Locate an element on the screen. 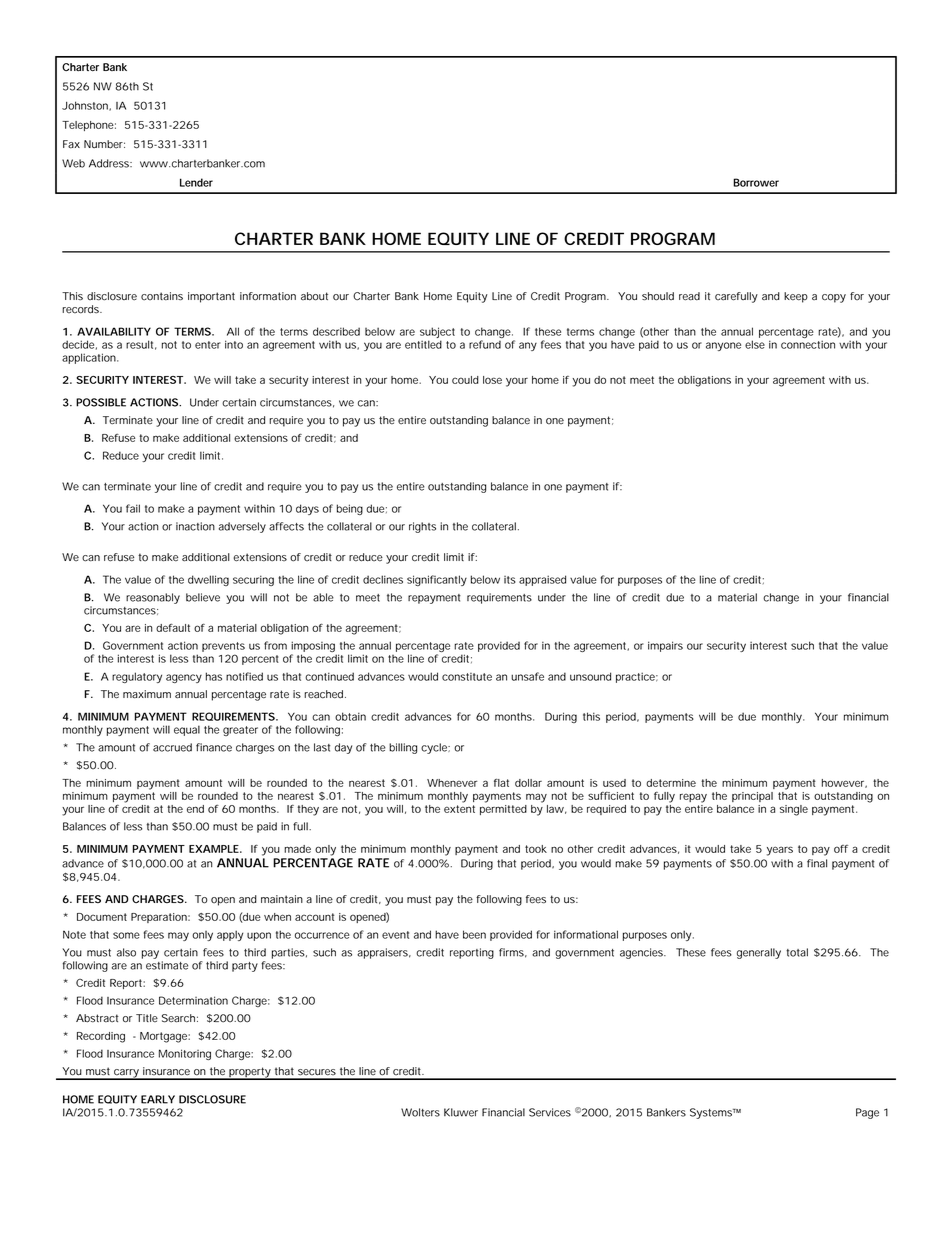  Borrower is located at coordinates (756, 182).
